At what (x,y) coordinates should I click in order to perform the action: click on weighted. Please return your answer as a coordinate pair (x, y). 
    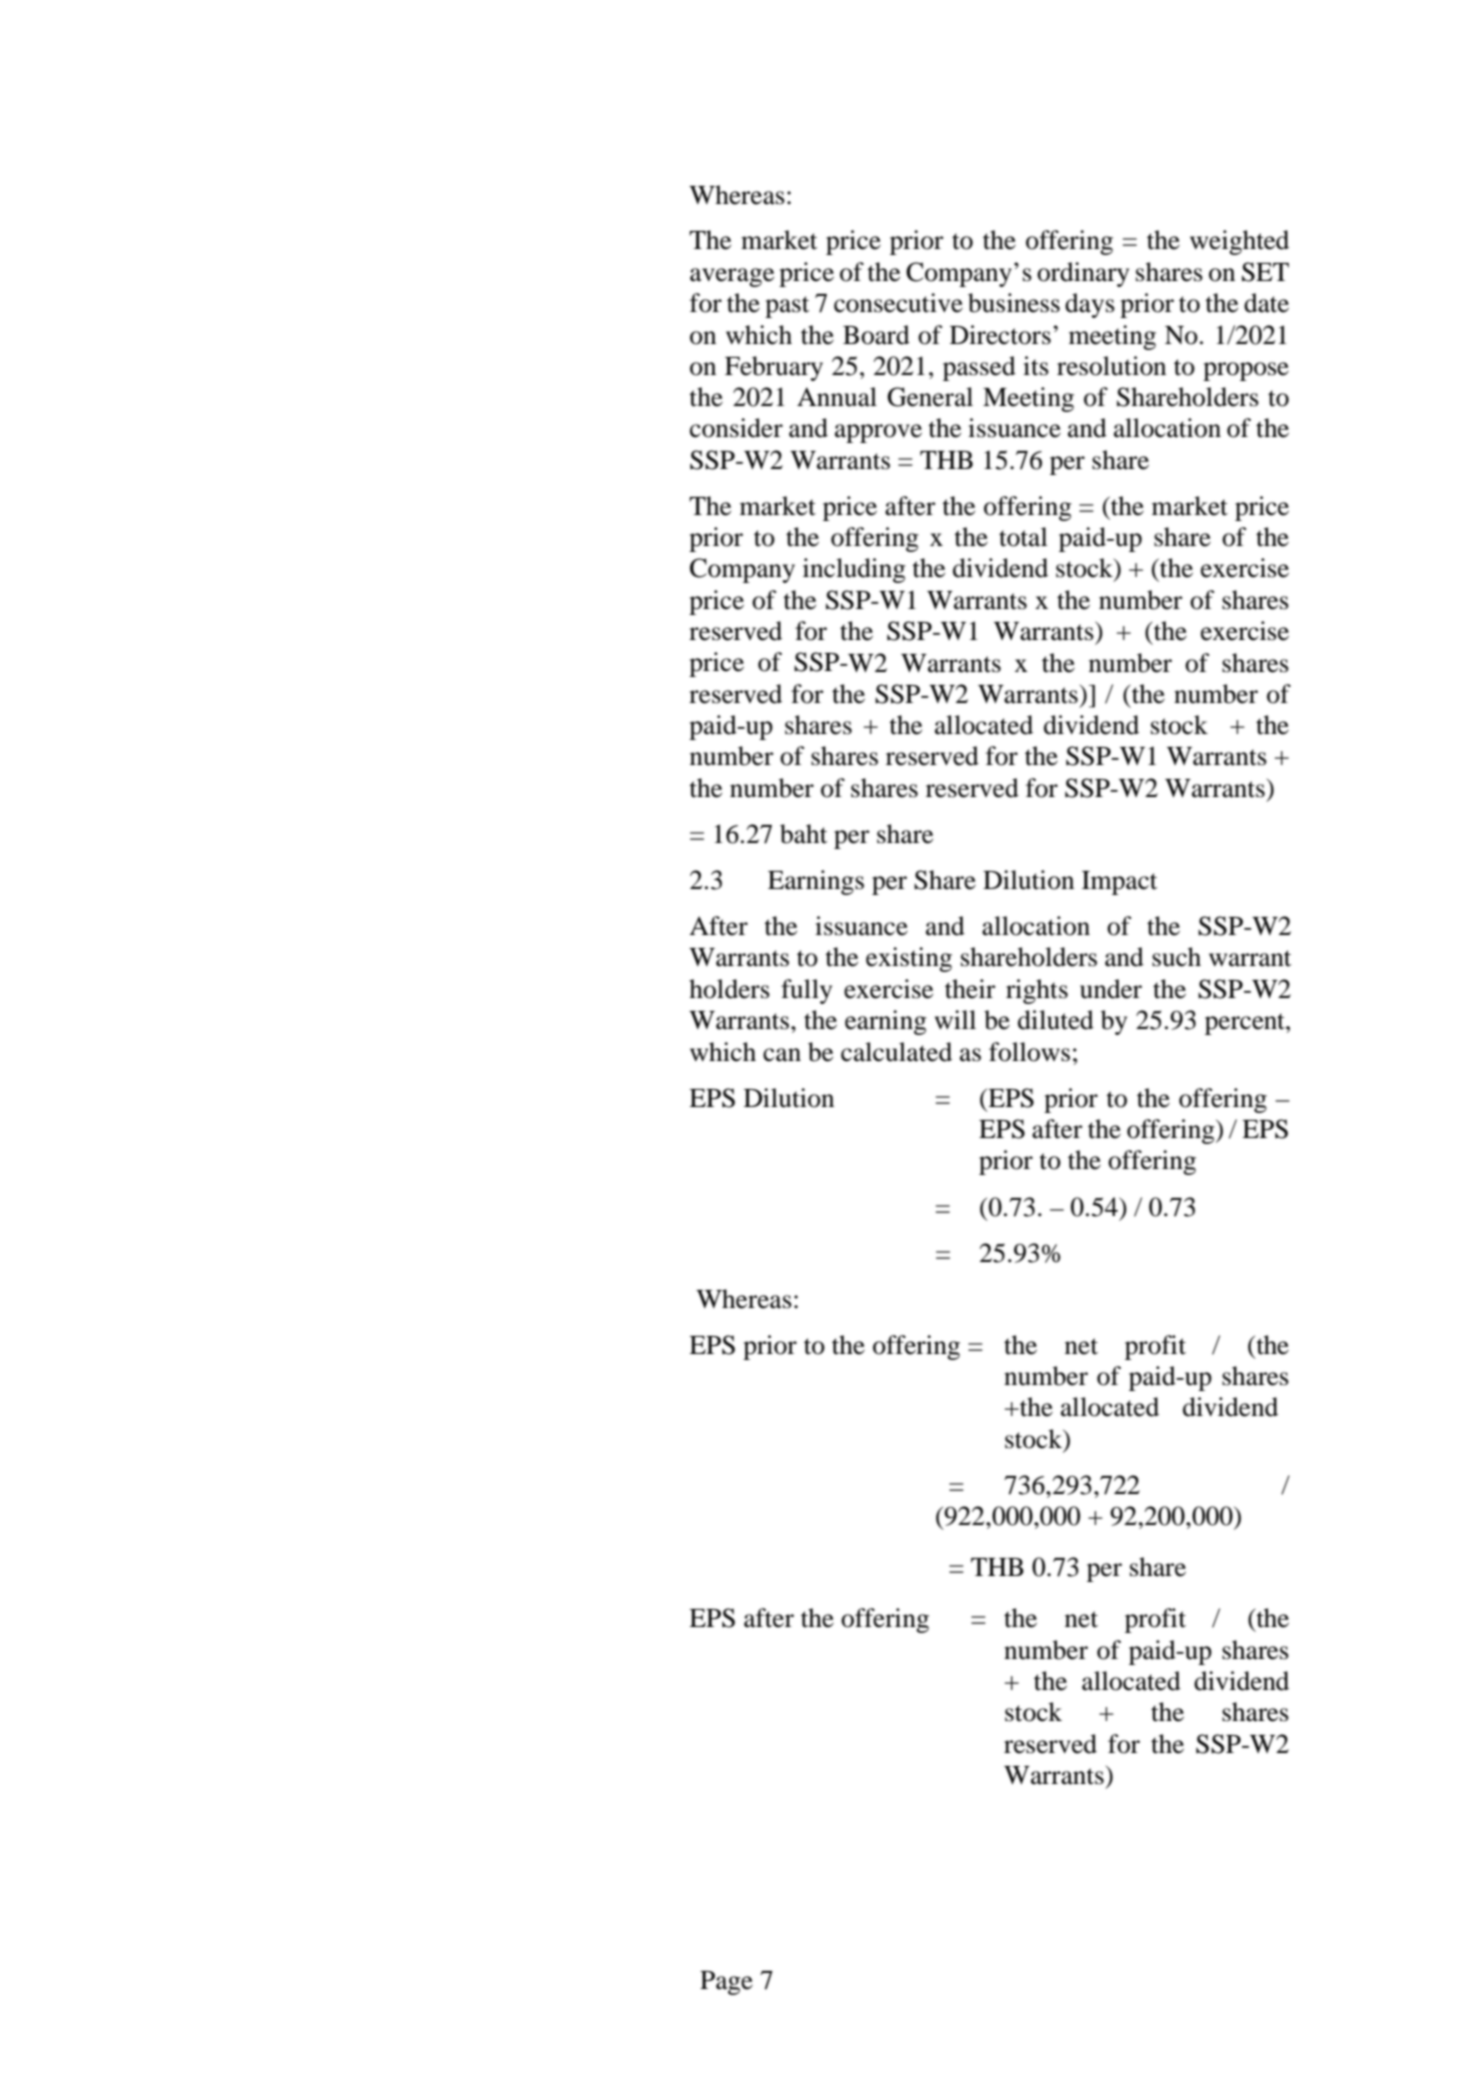
    Looking at the image, I should click on (1239, 242).
